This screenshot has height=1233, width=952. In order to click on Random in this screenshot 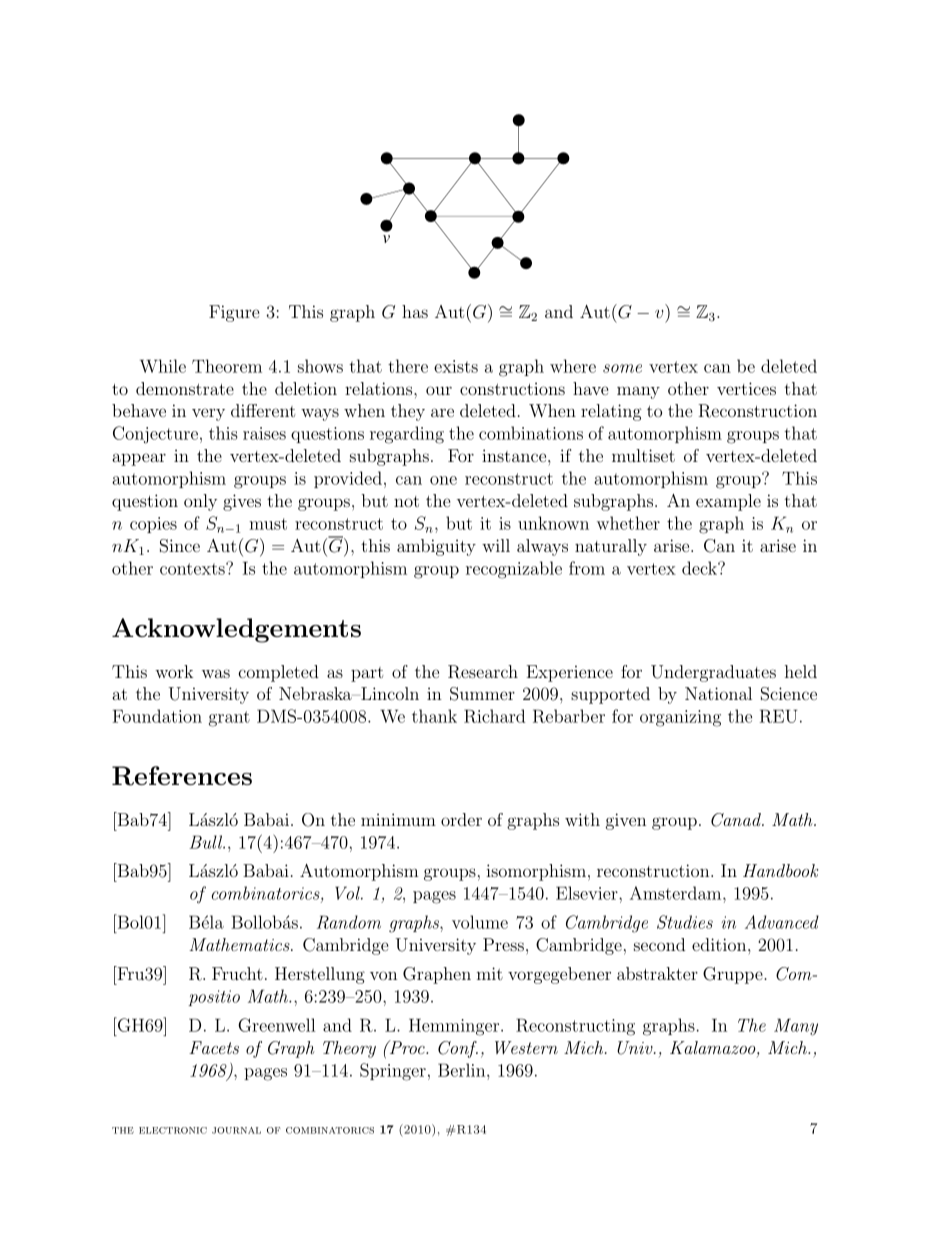, I will do `click(349, 922)`.
